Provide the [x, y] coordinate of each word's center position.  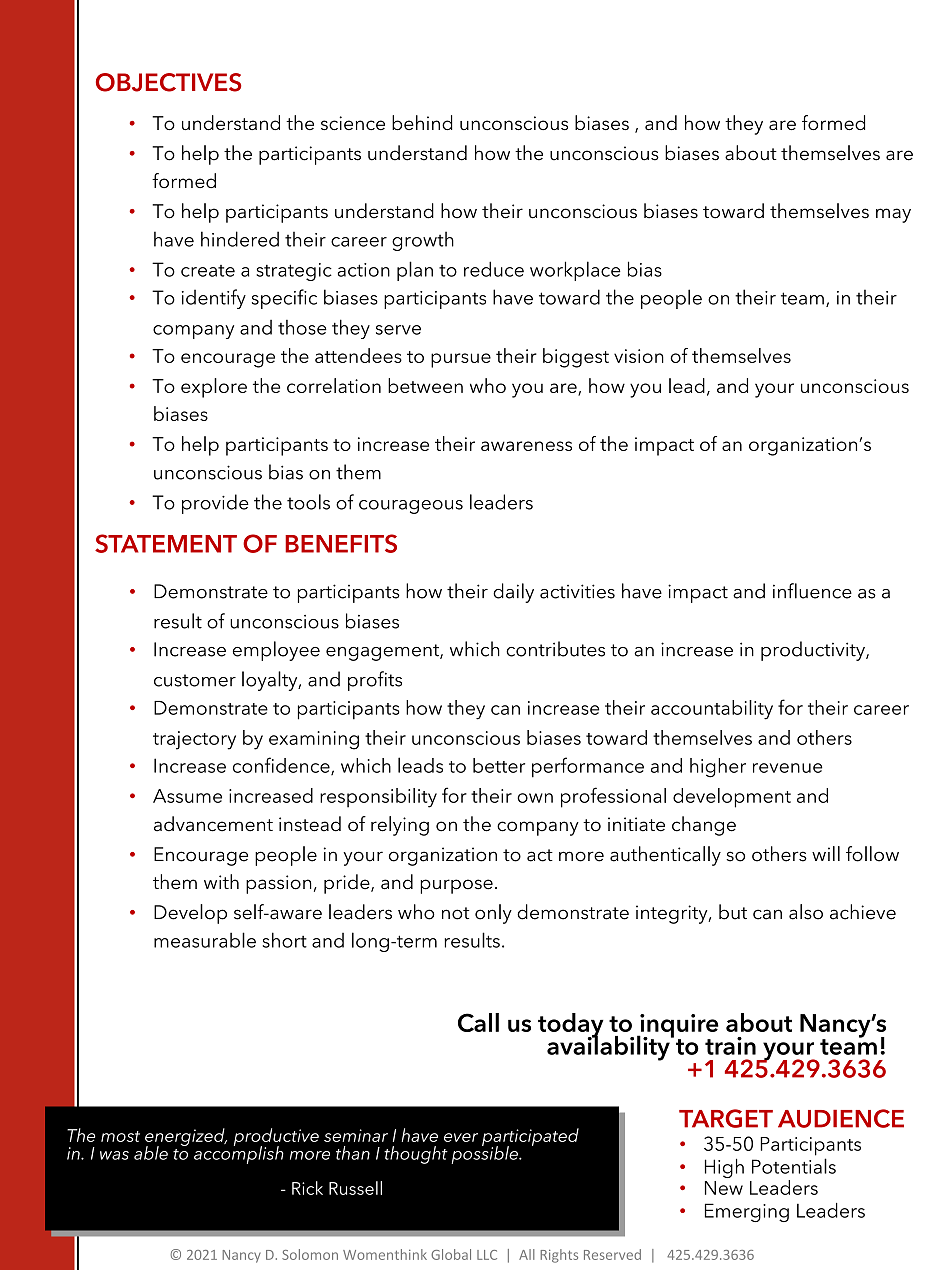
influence [812, 591]
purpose [456, 886]
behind [422, 122]
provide [215, 504]
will [826, 853]
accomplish [239, 1154]
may [893, 215]
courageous [411, 507]
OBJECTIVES [168, 82]
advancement [213, 824]
